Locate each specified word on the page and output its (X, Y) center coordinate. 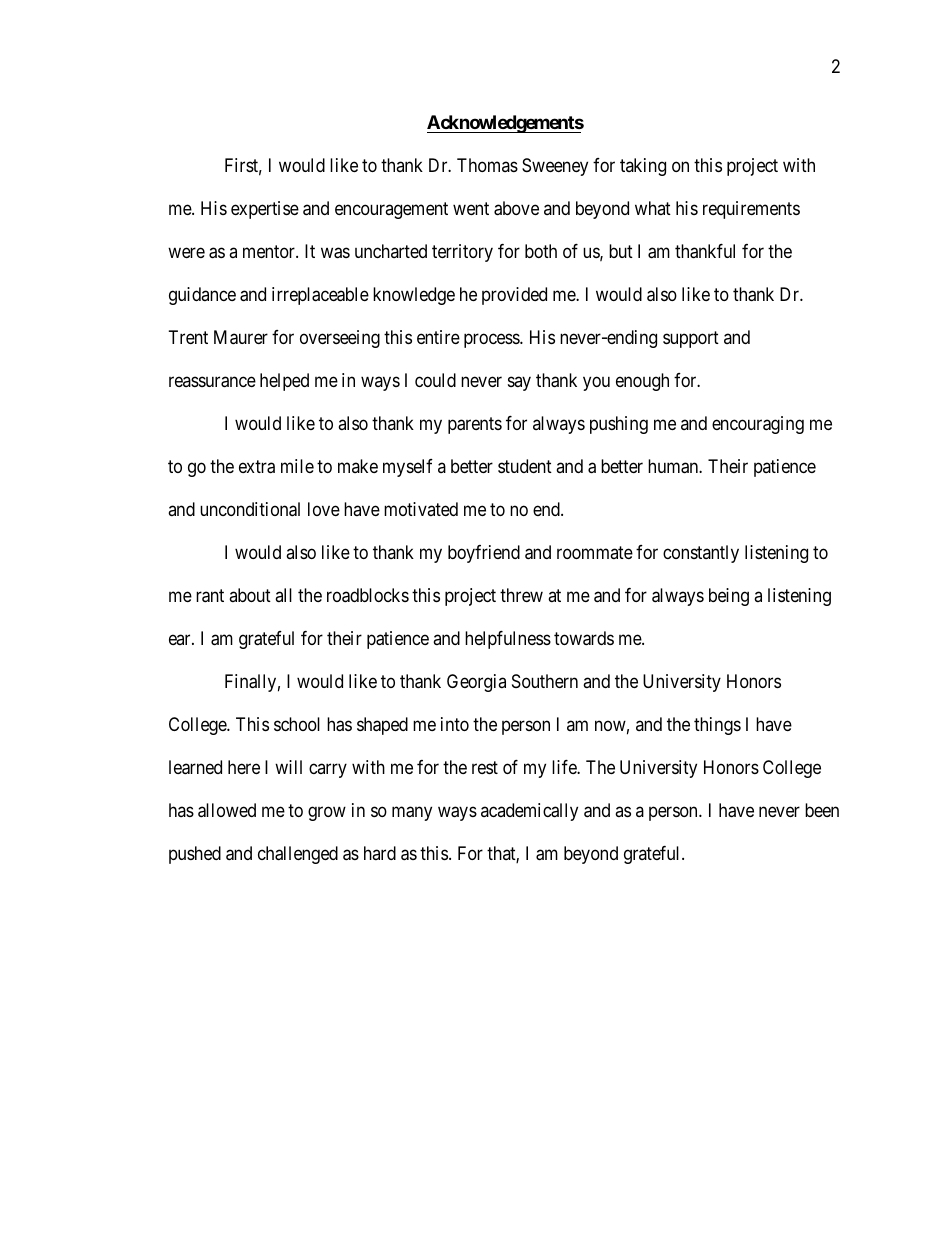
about (250, 595)
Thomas (487, 165)
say (519, 383)
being (729, 597)
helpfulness (508, 640)
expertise (265, 210)
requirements (751, 210)
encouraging (758, 425)
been (822, 810)
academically (529, 812)
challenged (298, 855)
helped (284, 382)
